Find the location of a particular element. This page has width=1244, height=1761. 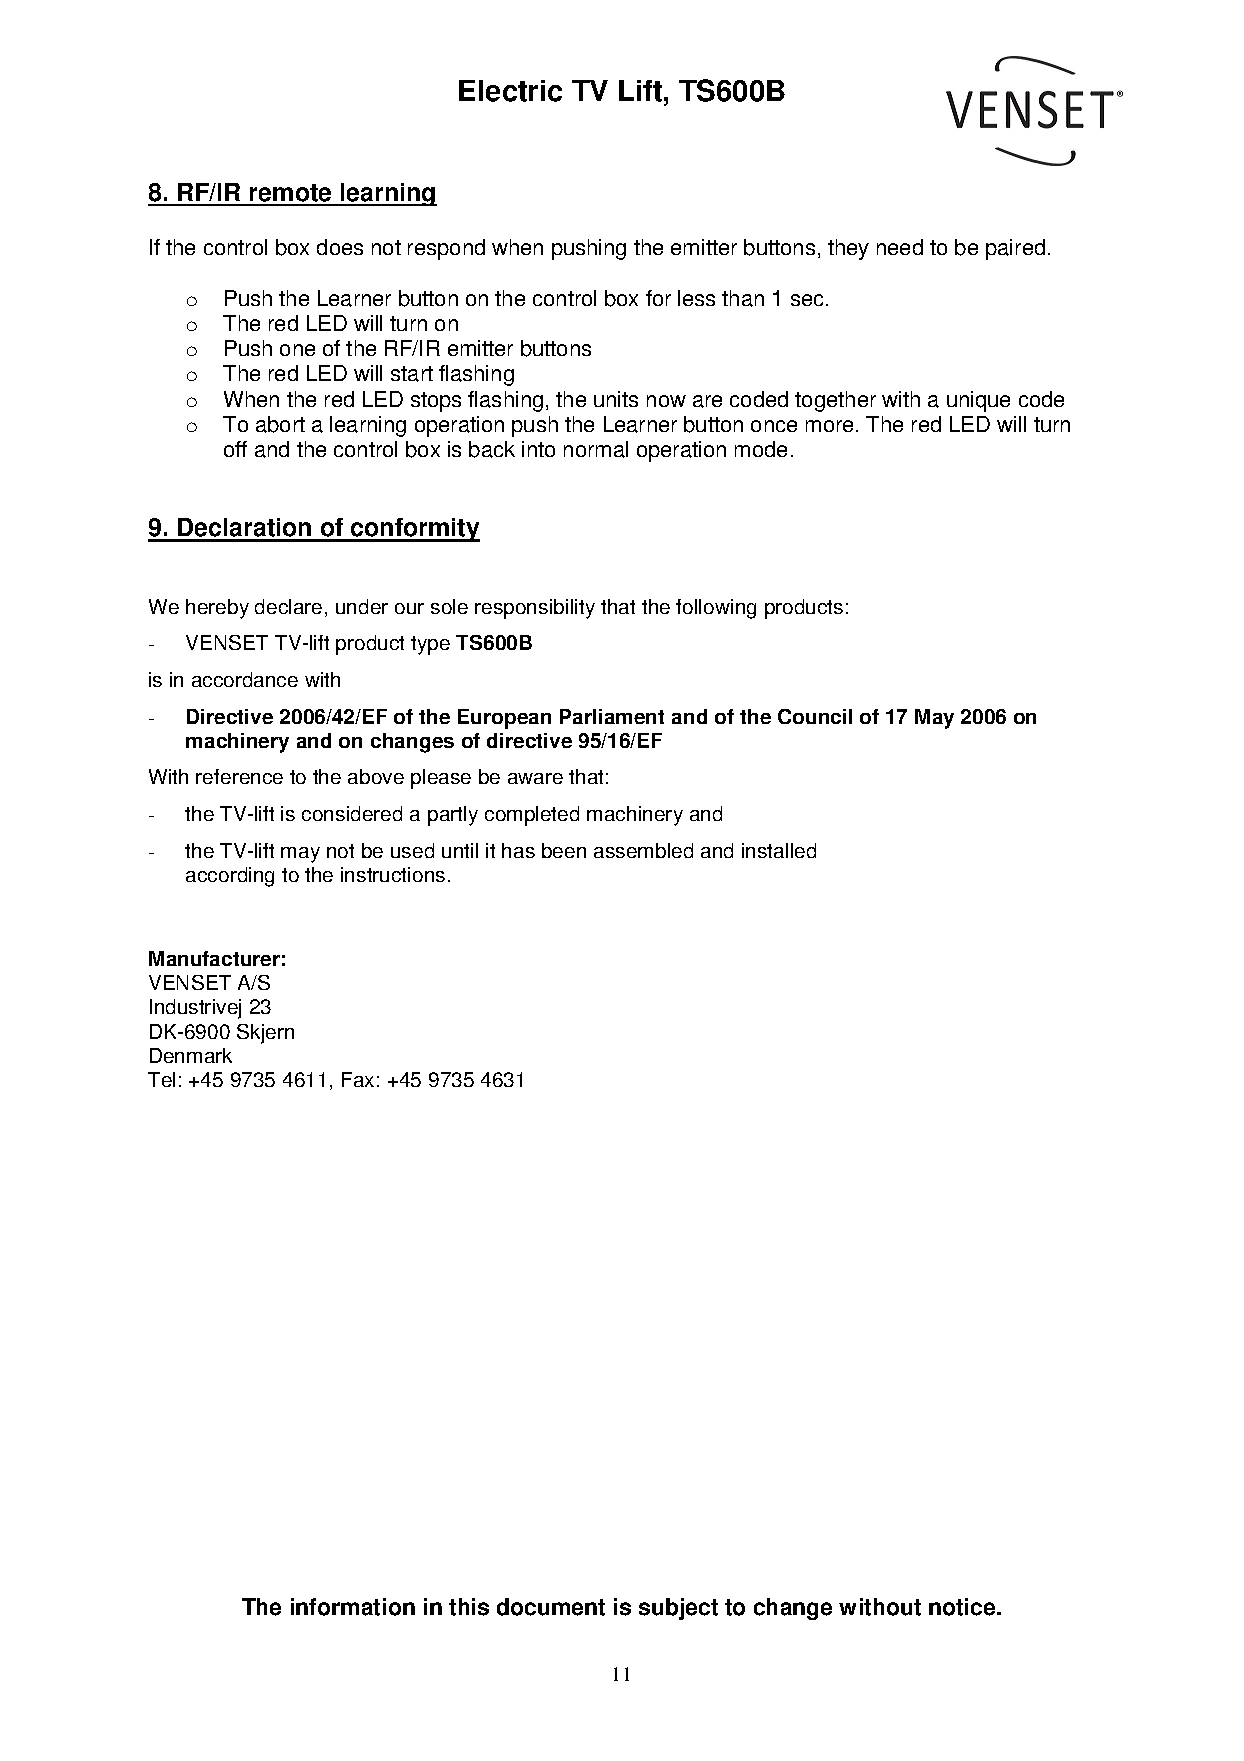

more is located at coordinates (829, 426).
